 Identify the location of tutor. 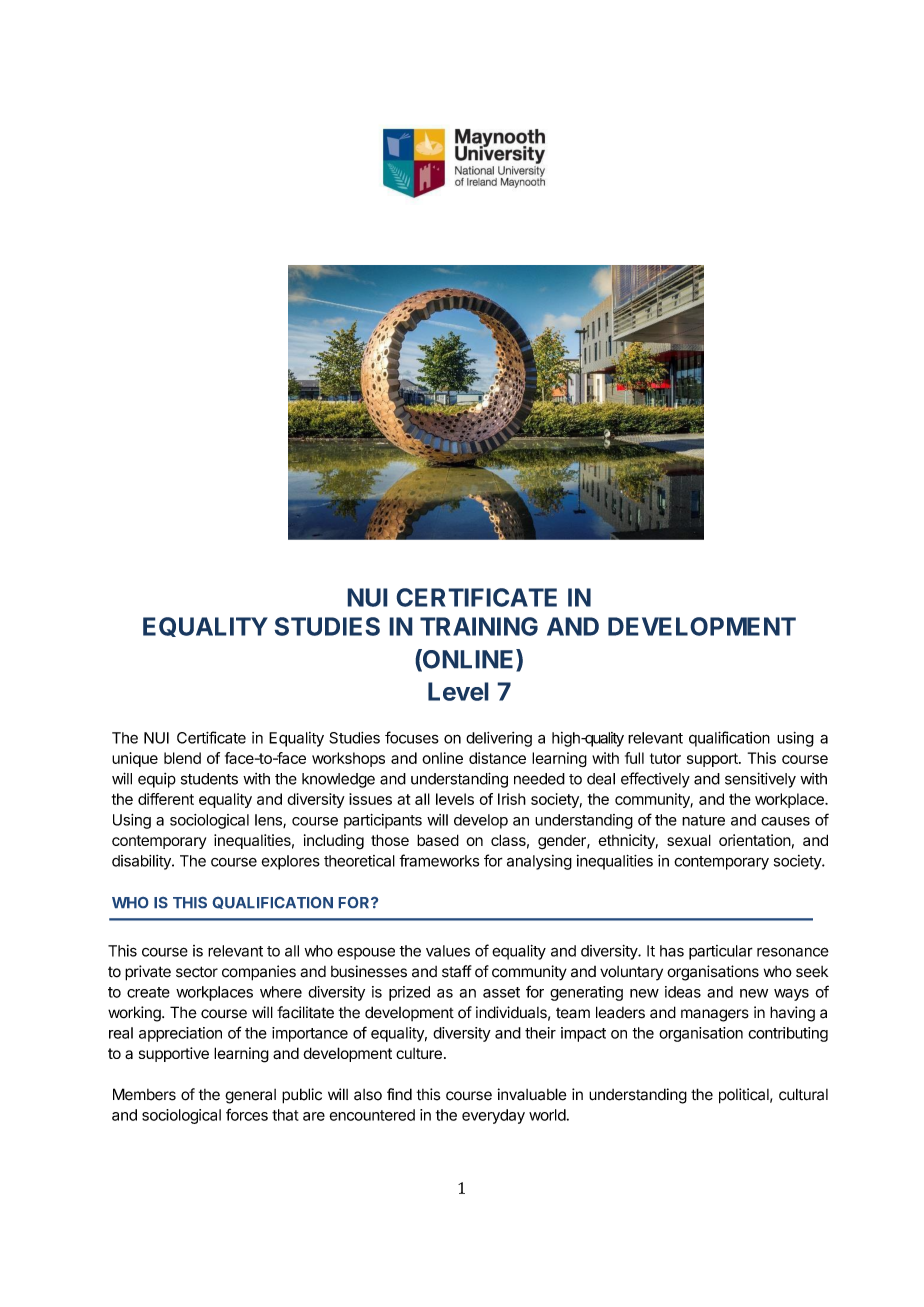
(665, 758).
